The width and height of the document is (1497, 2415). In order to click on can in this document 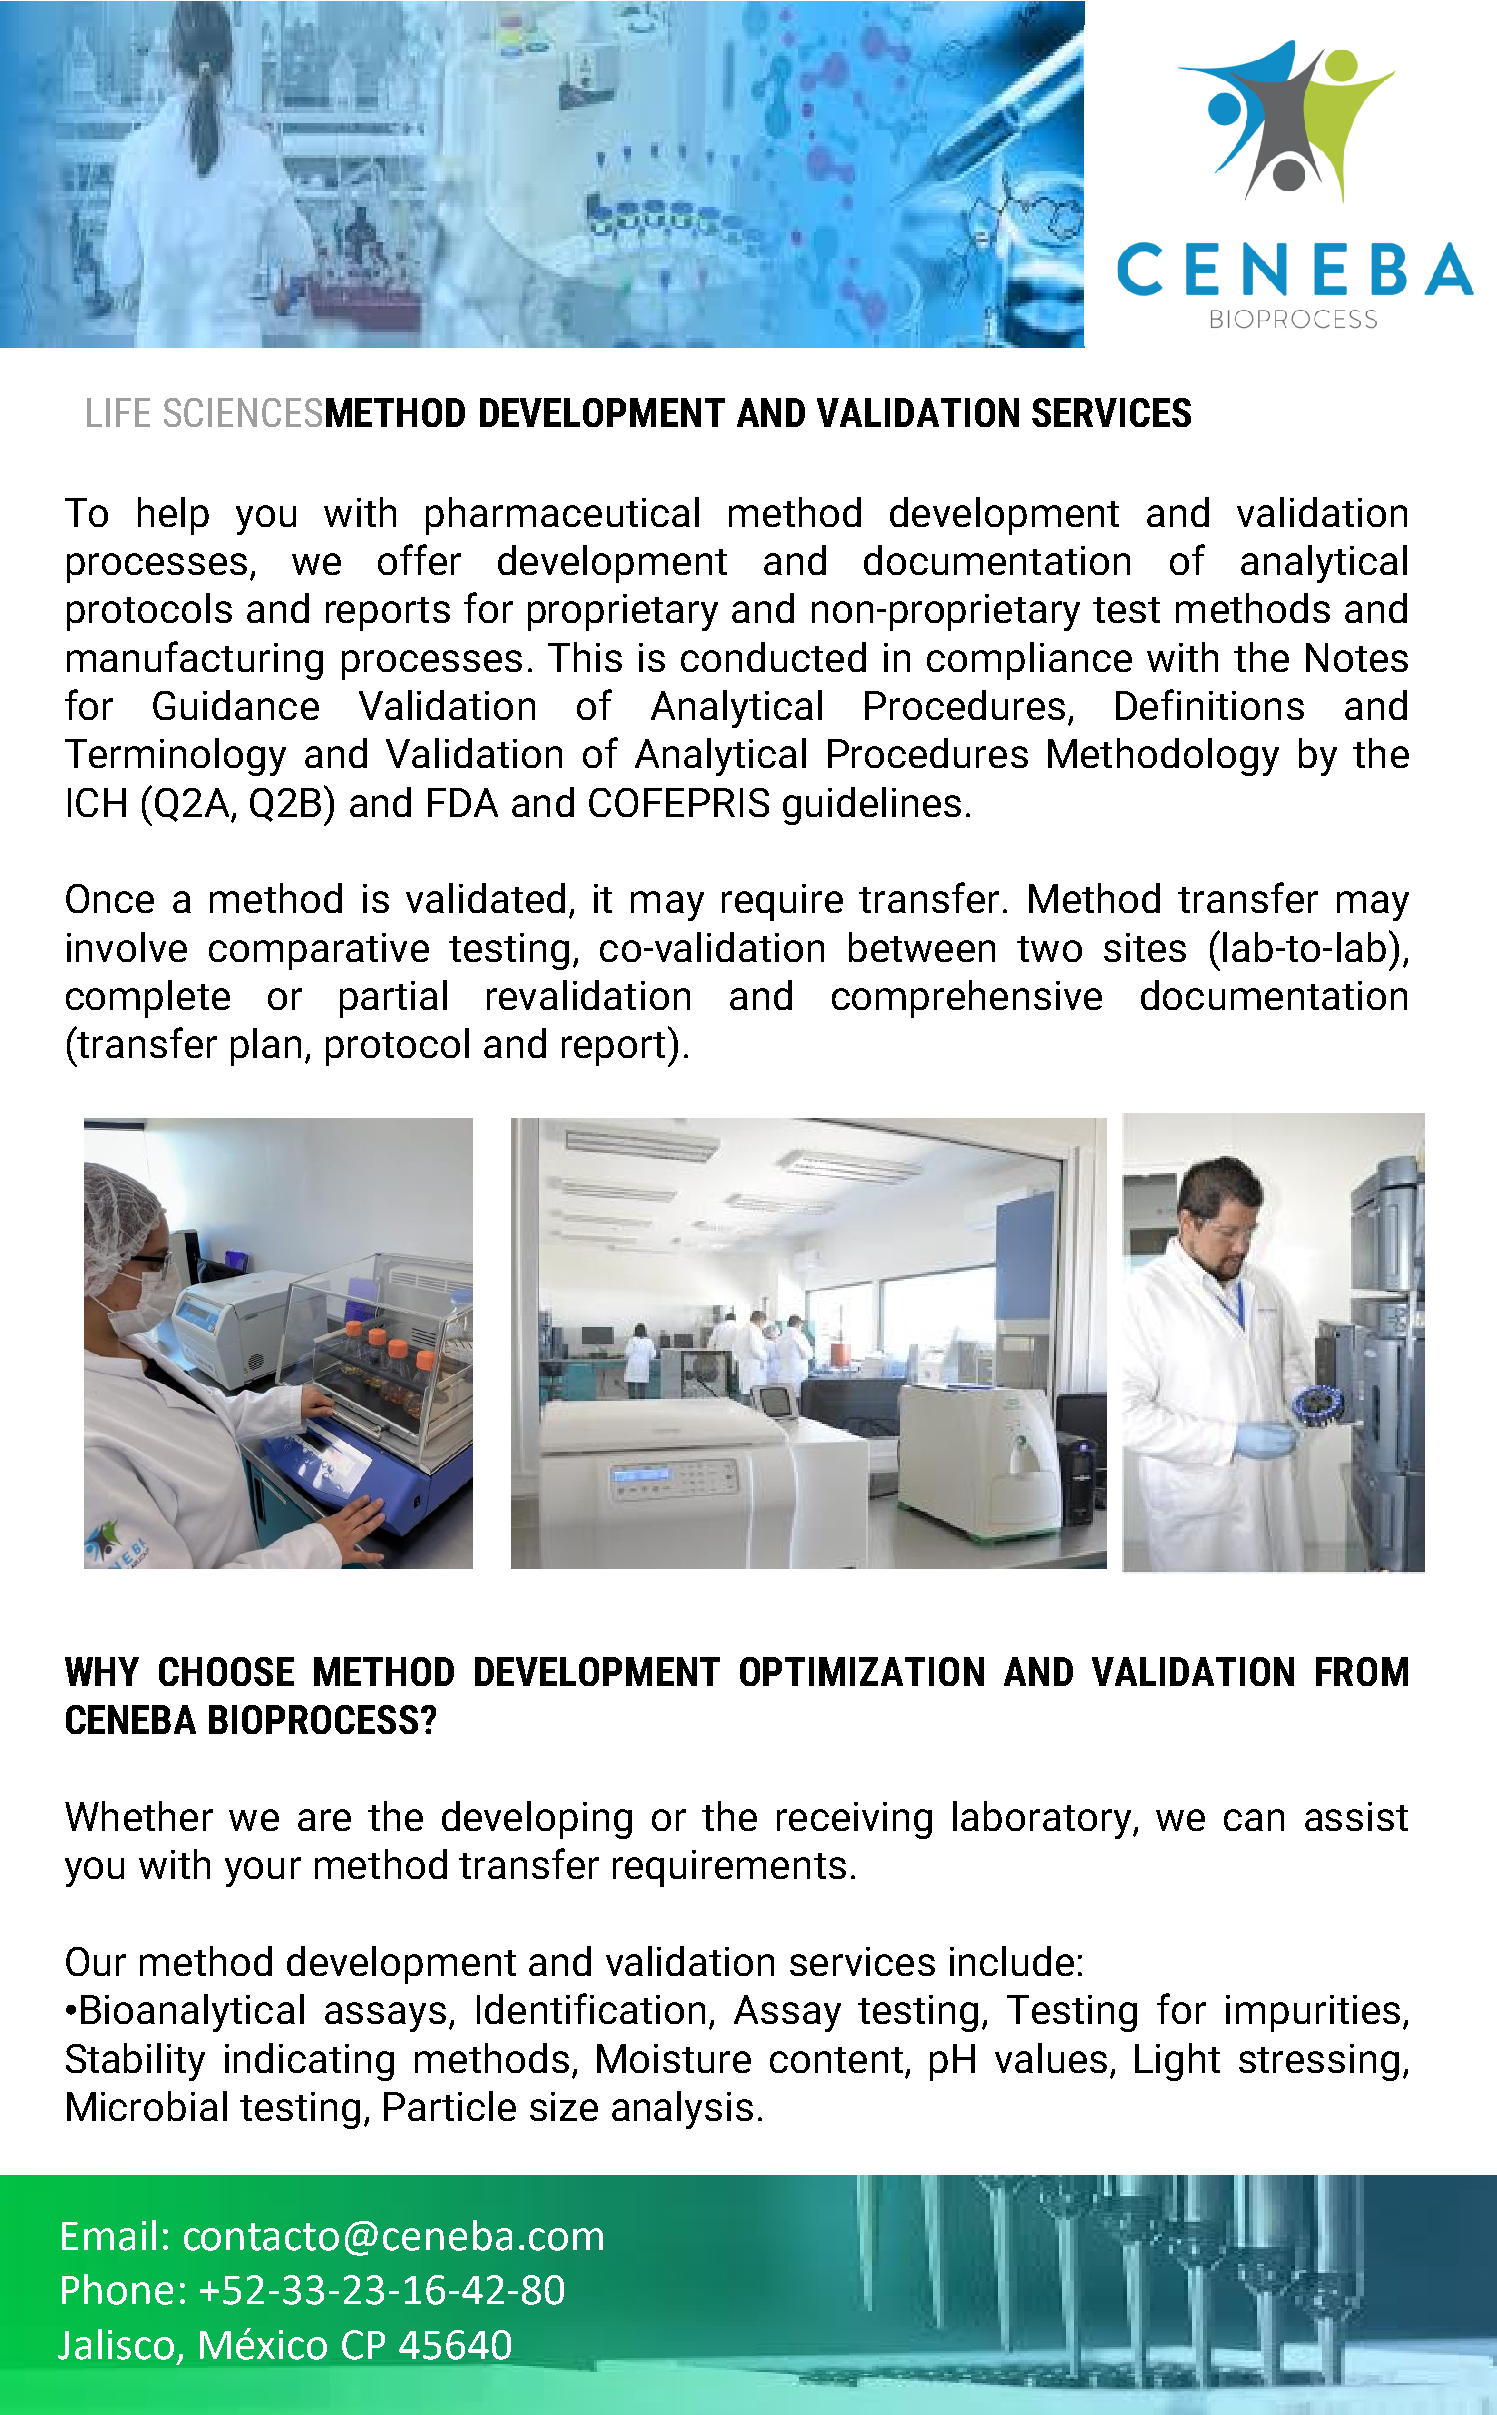, I will do `click(1254, 1820)`.
